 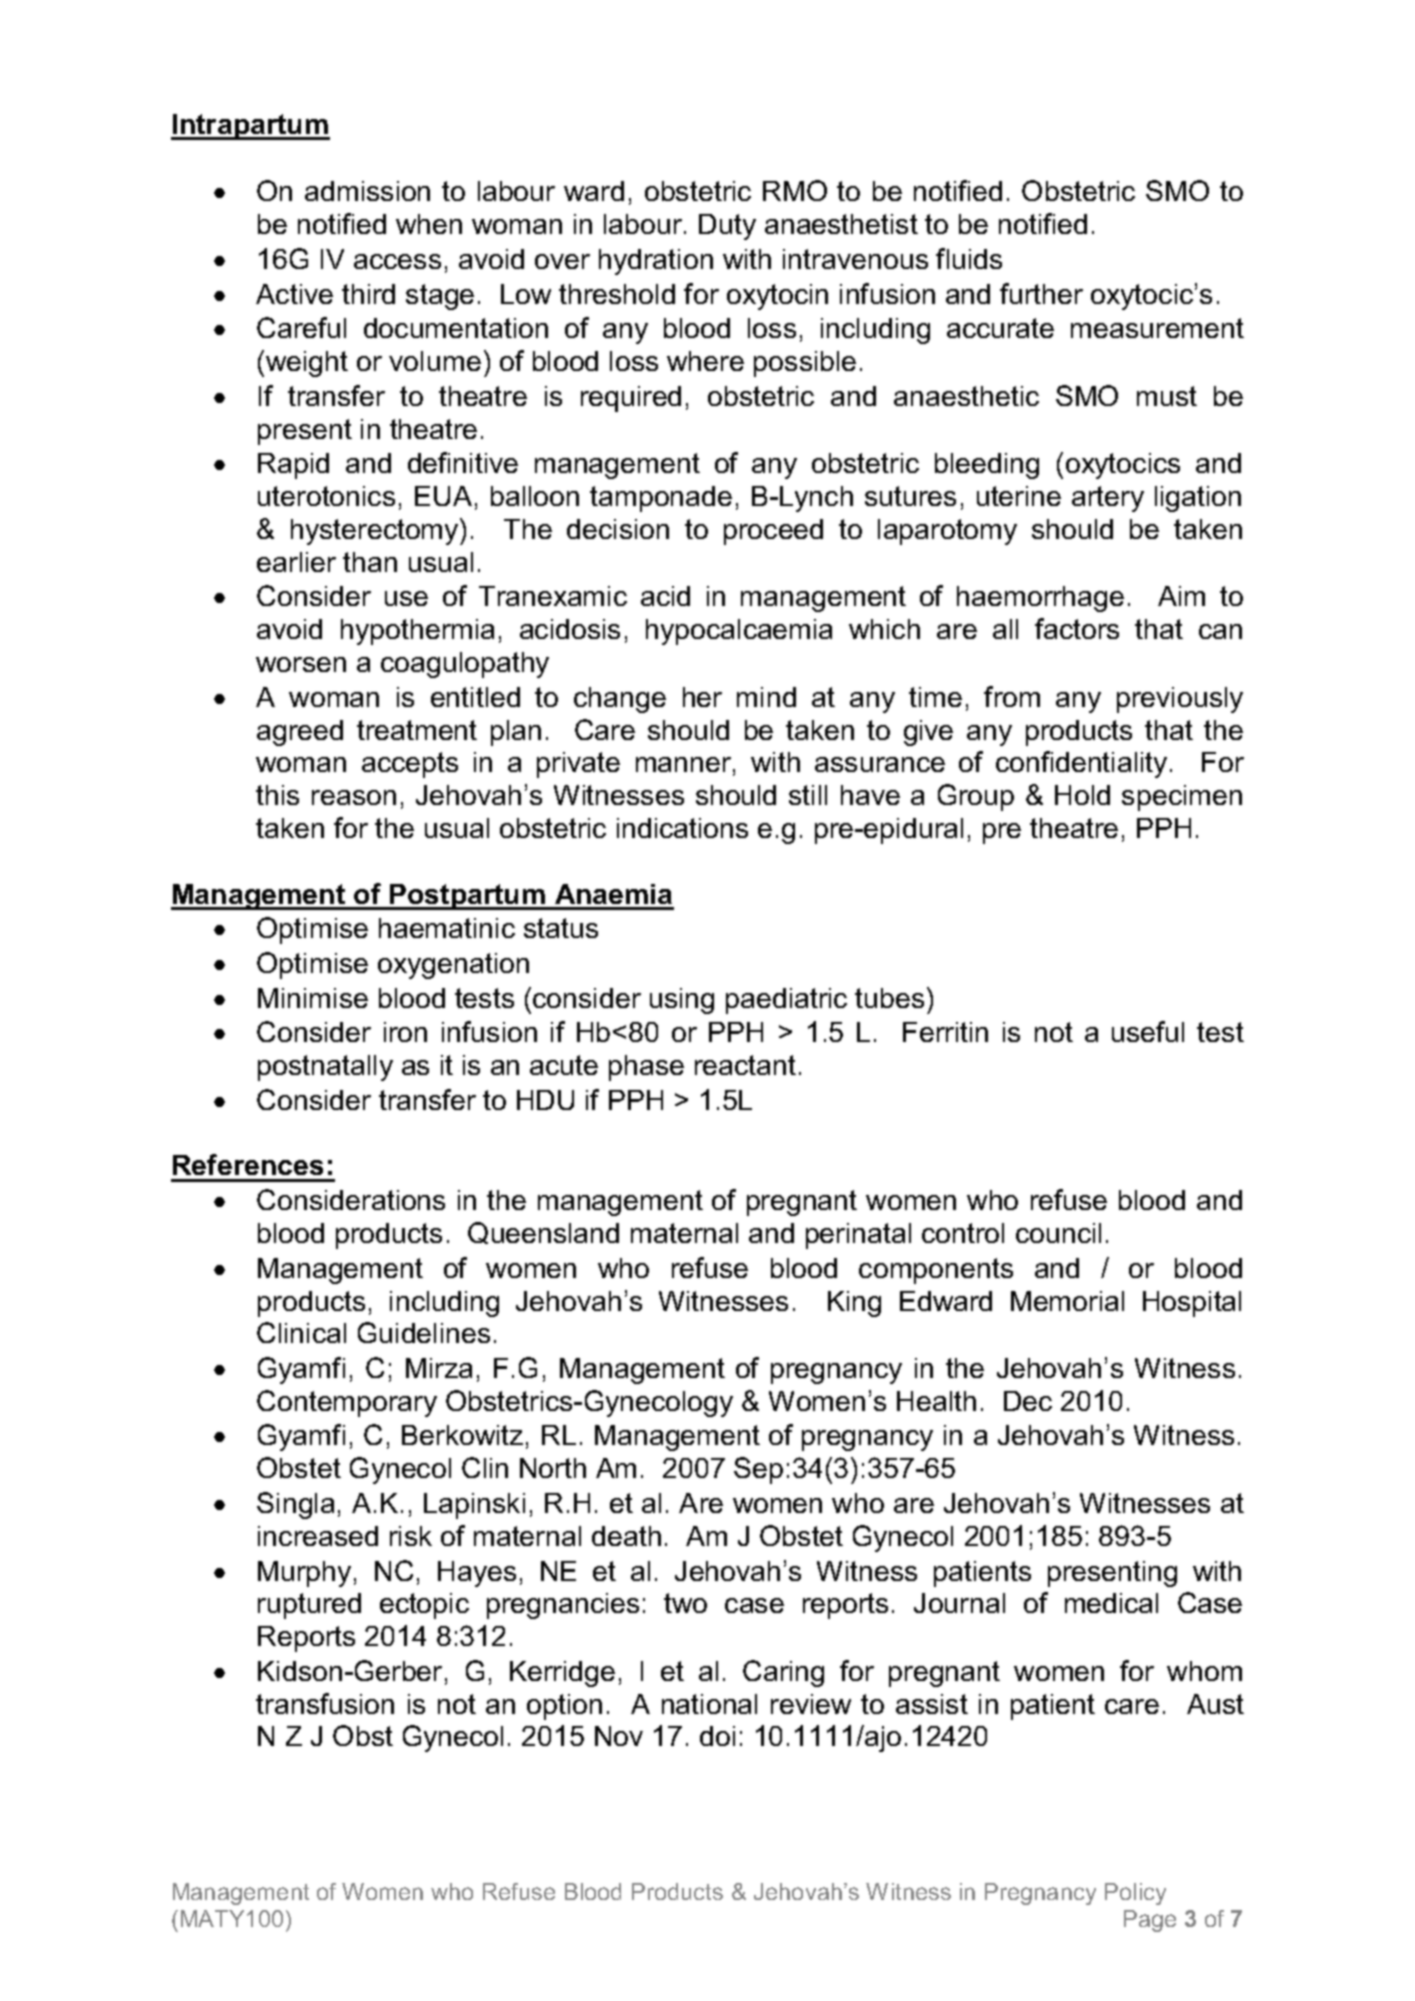 I want to click on confidentiality, so click(x=1081, y=764).
